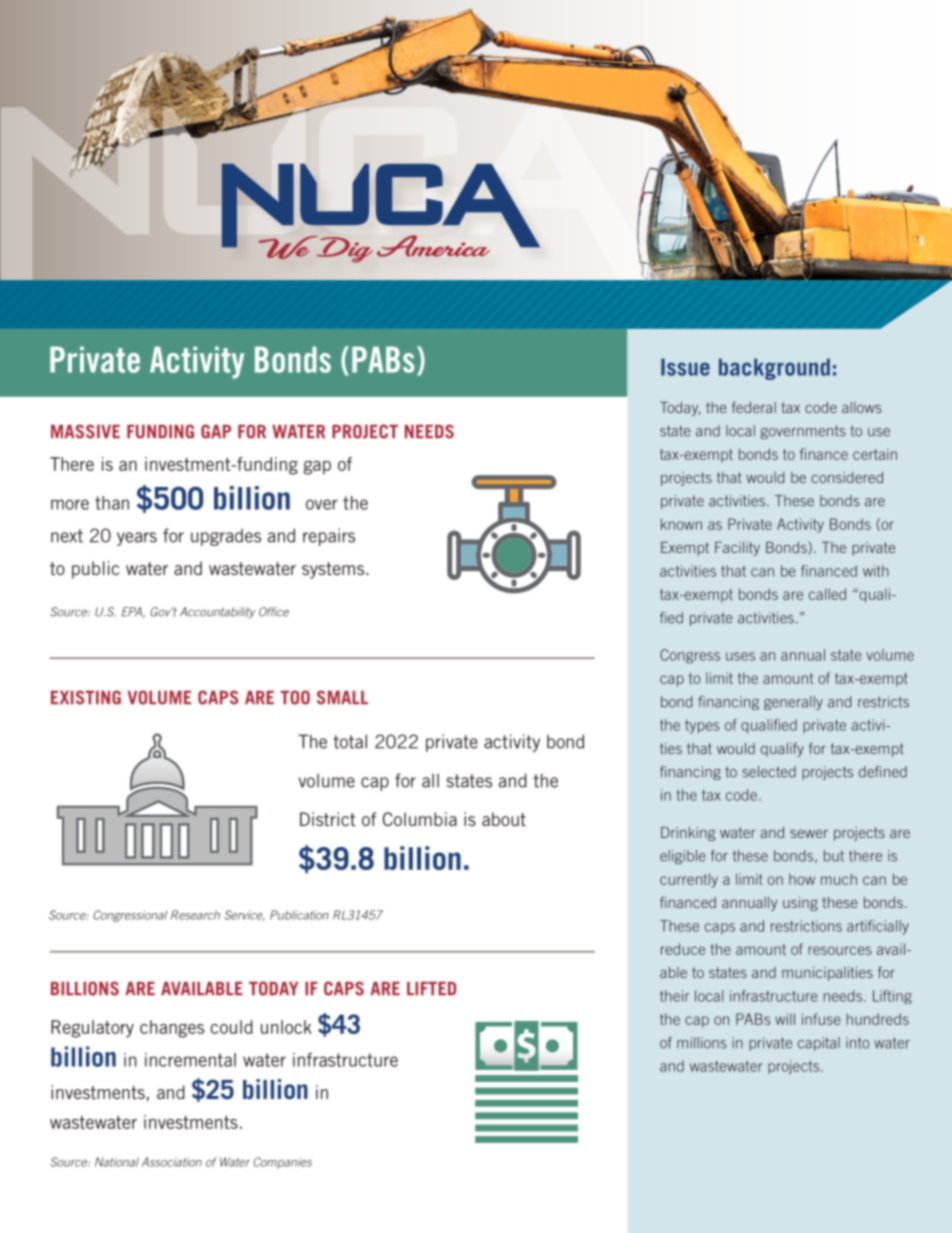 This screenshot has width=952, height=1233. I want to click on Companies, so click(282, 1163).
